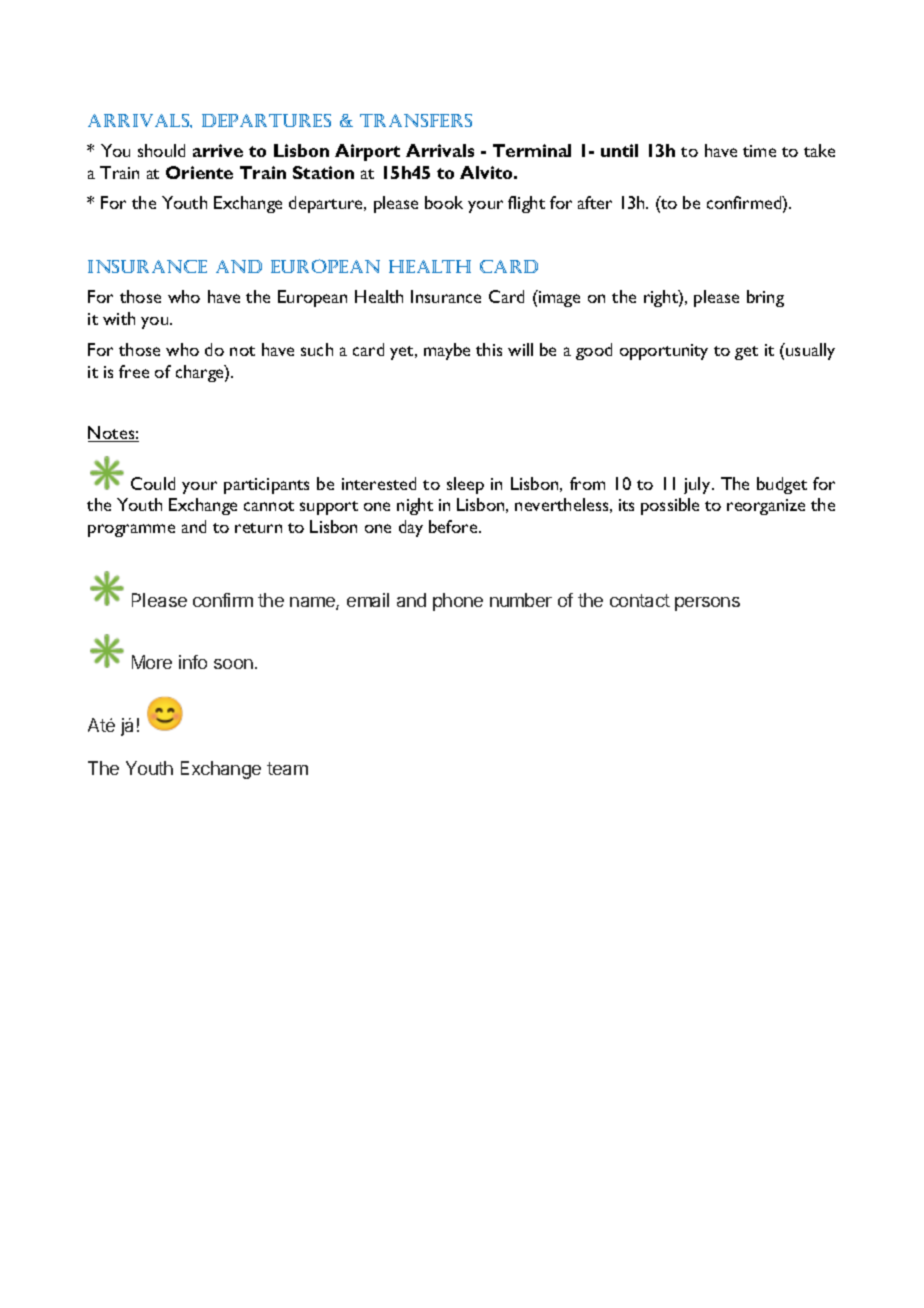 Image resolution: width=924 pixels, height=1308 pixels. I want to click on soon, so click(233, 664).
